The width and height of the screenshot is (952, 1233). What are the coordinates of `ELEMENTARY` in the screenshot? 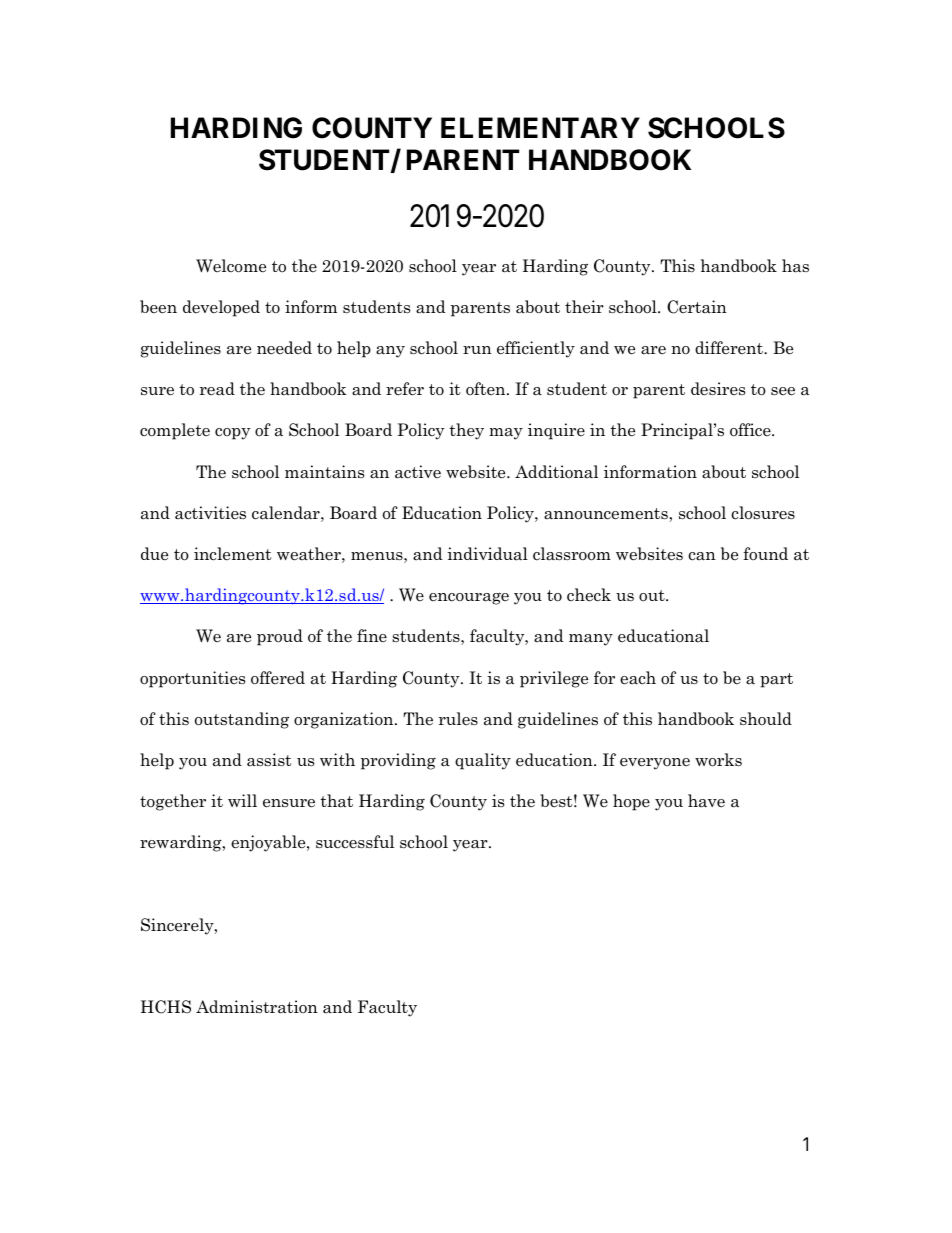 It's located at (540, 127).
